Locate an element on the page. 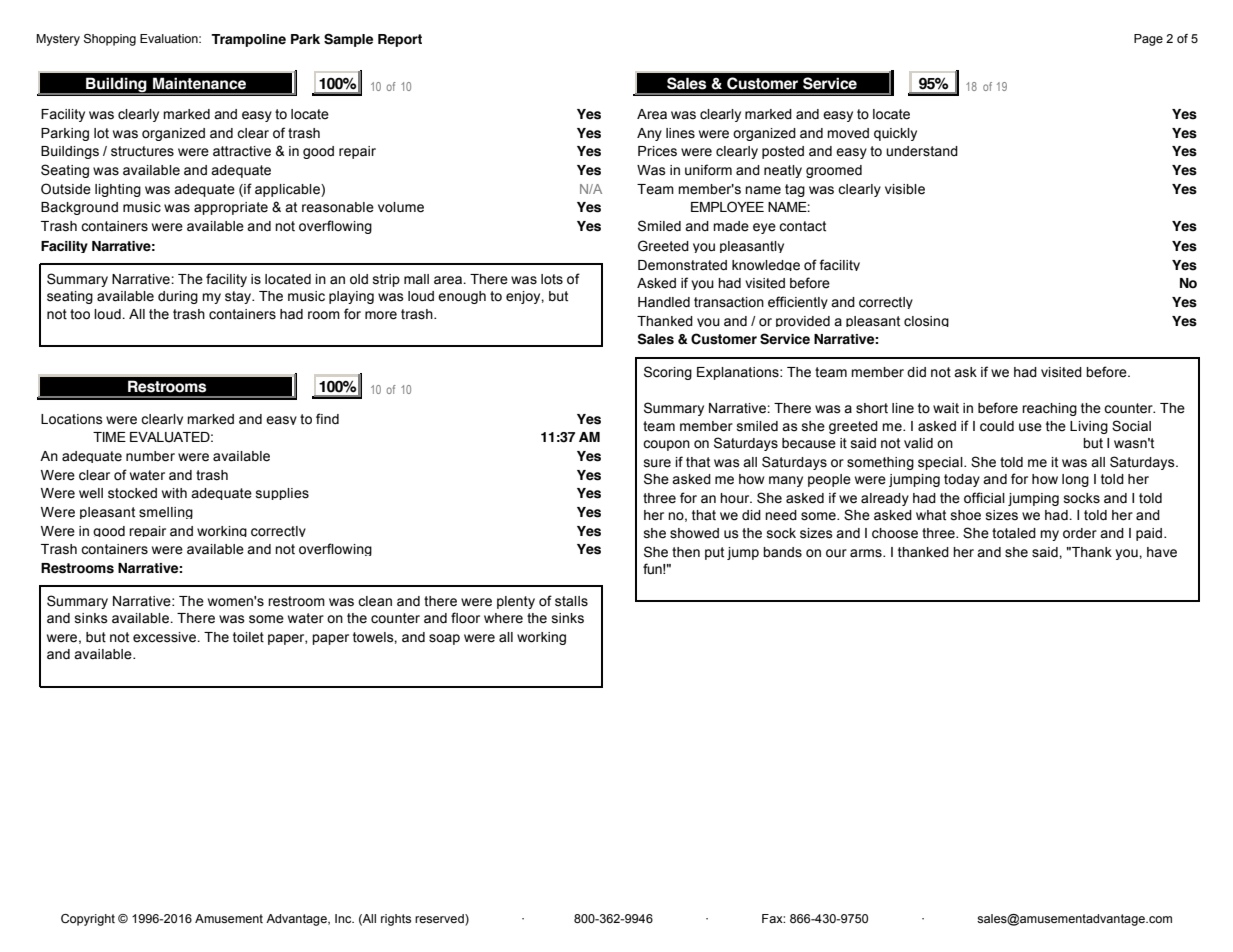 The image size is (1233, 952). excessive is located at coordinates (166, 637).
